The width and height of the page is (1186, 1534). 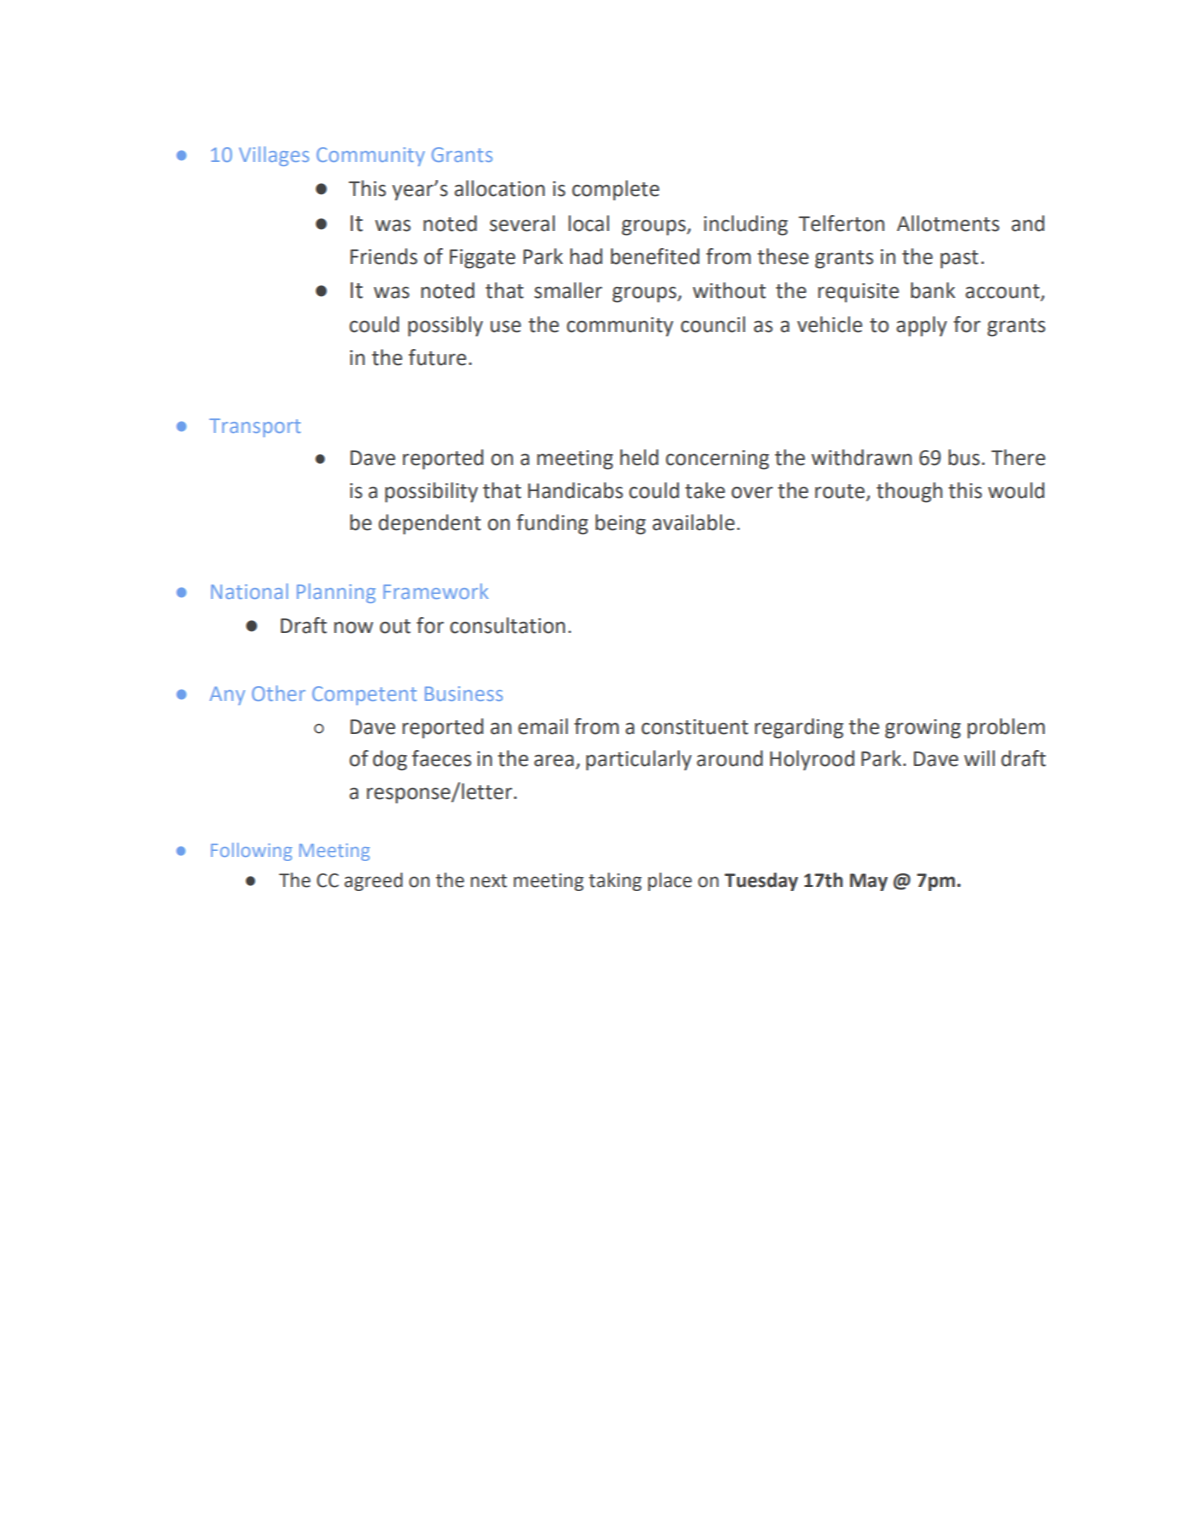 I want to click on being, so click(x=620, y=524).
